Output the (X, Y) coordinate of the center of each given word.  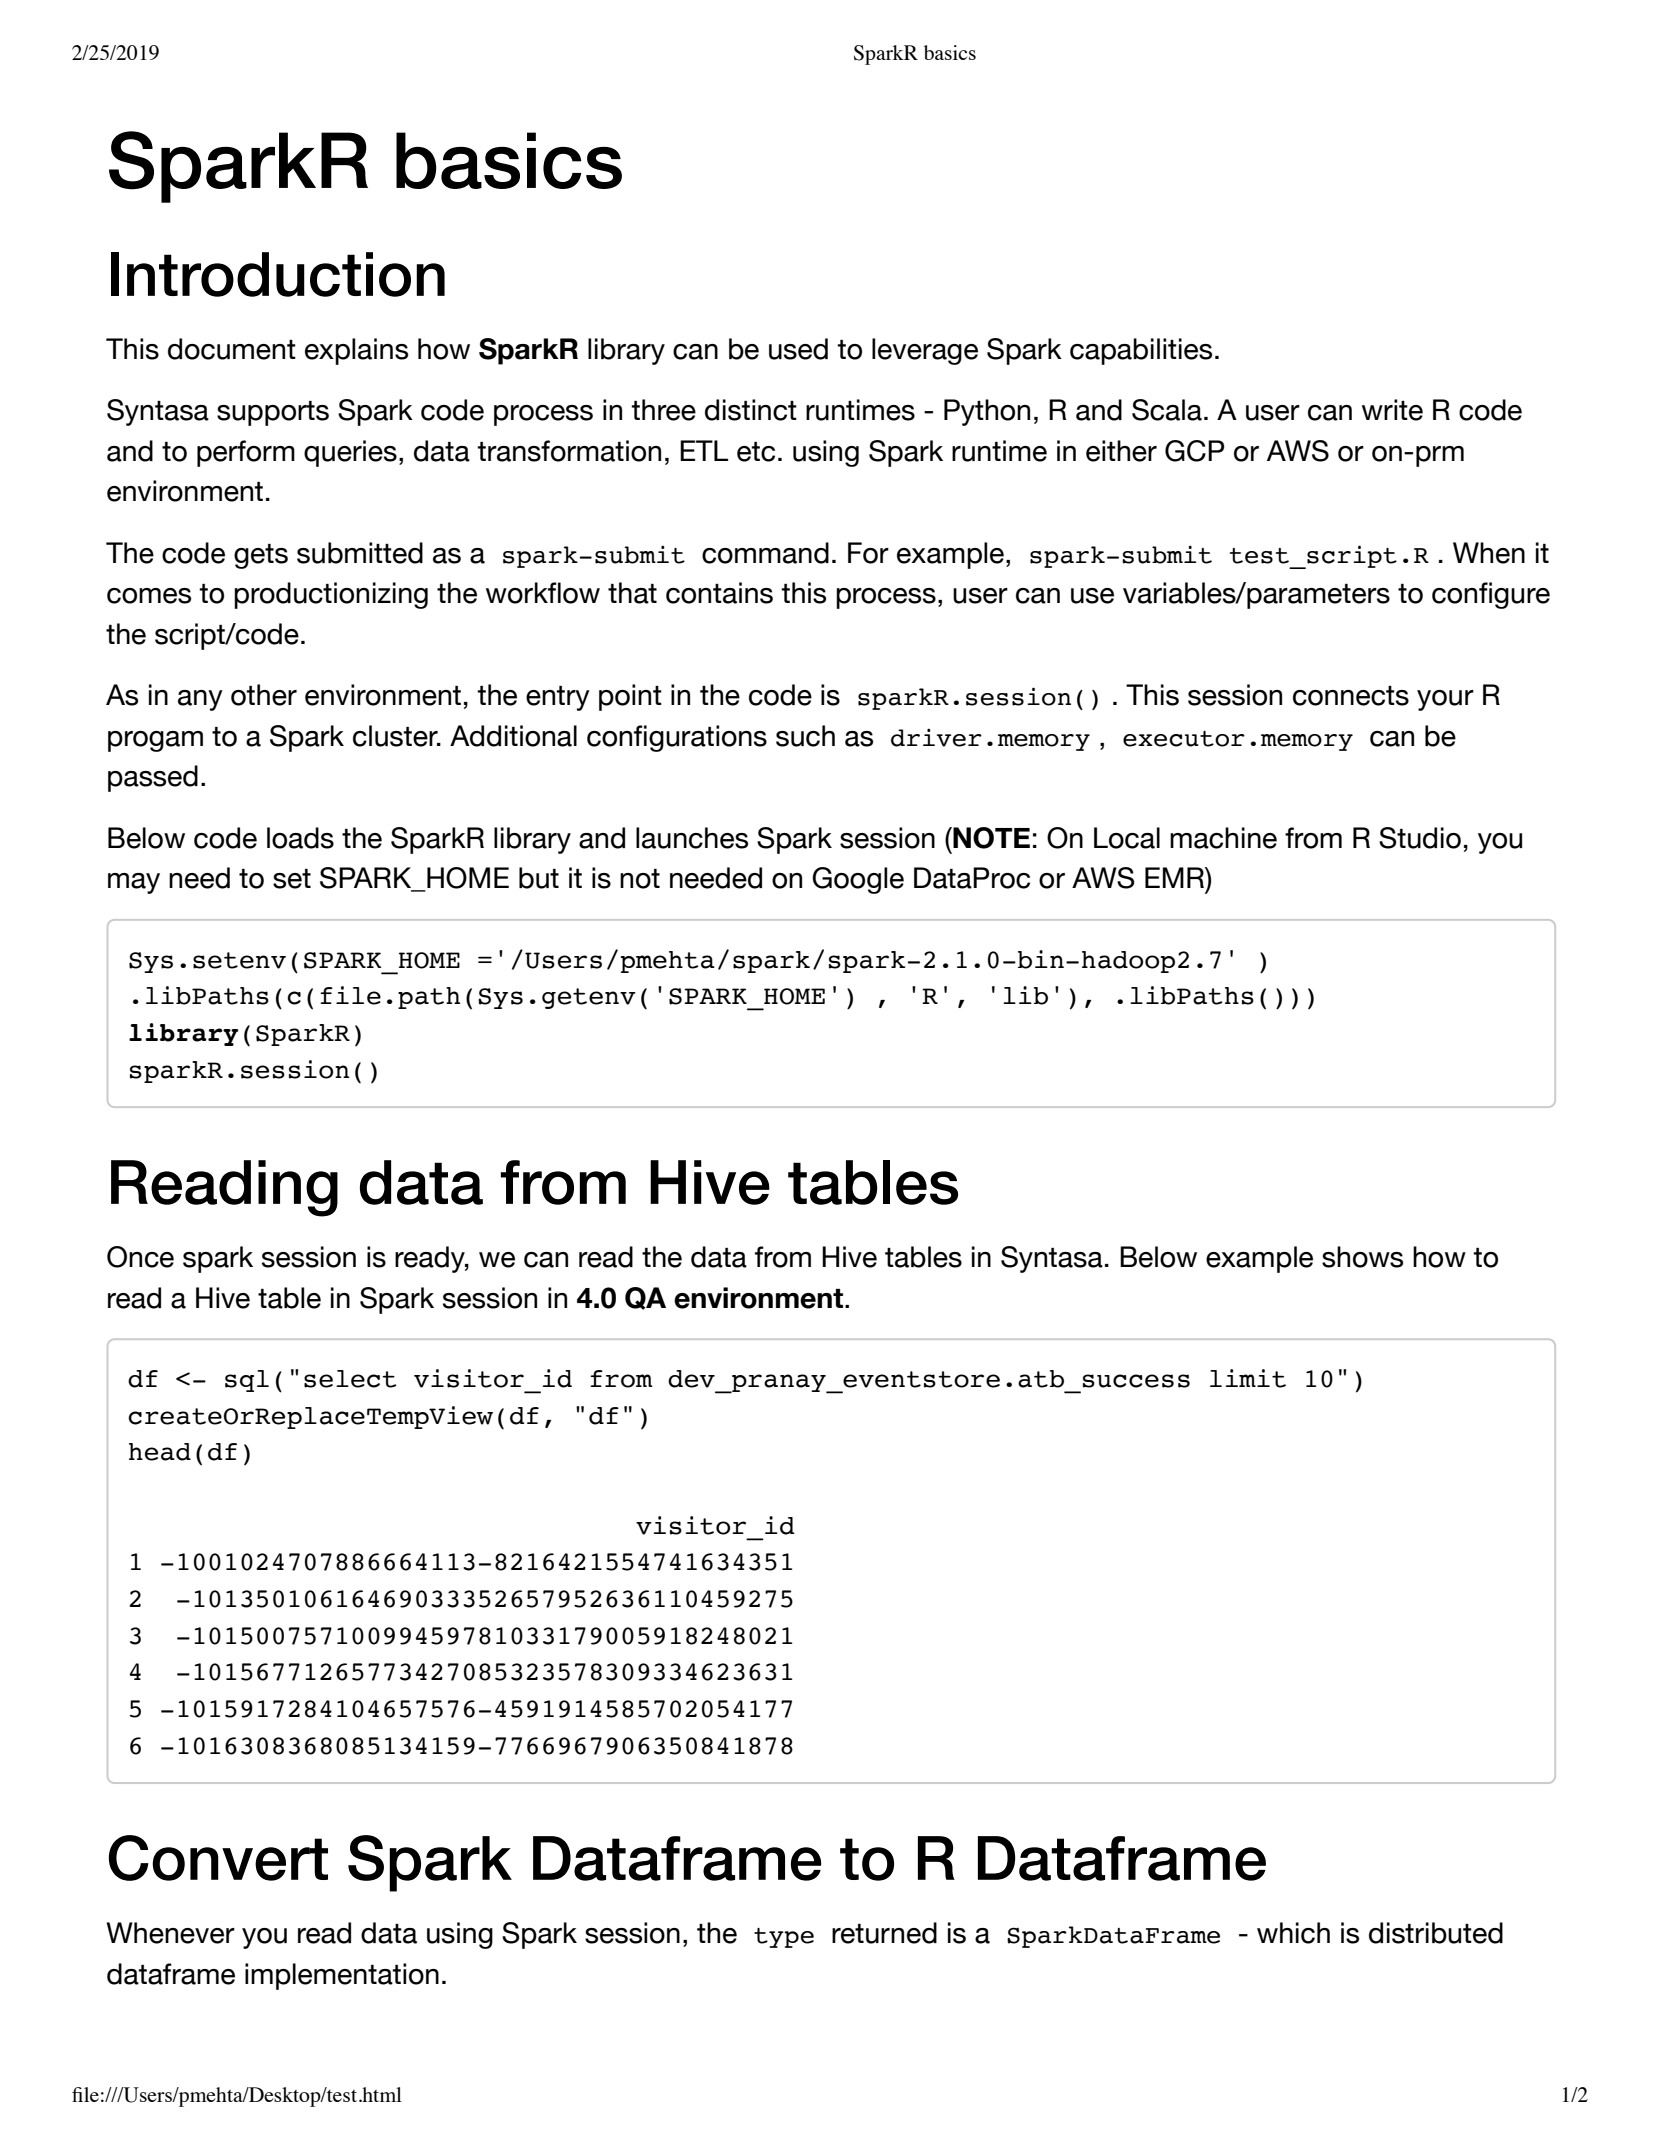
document (232, 349)
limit (1248, 1378)
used (798, 349)
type (784, 1938)
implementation (342, 1976)
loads (300, 838)
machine (1223, 838)
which (1293, 1933)
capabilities (1141, 351)
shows (1362, 1257)
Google (858, 880)
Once (140, 1257)
